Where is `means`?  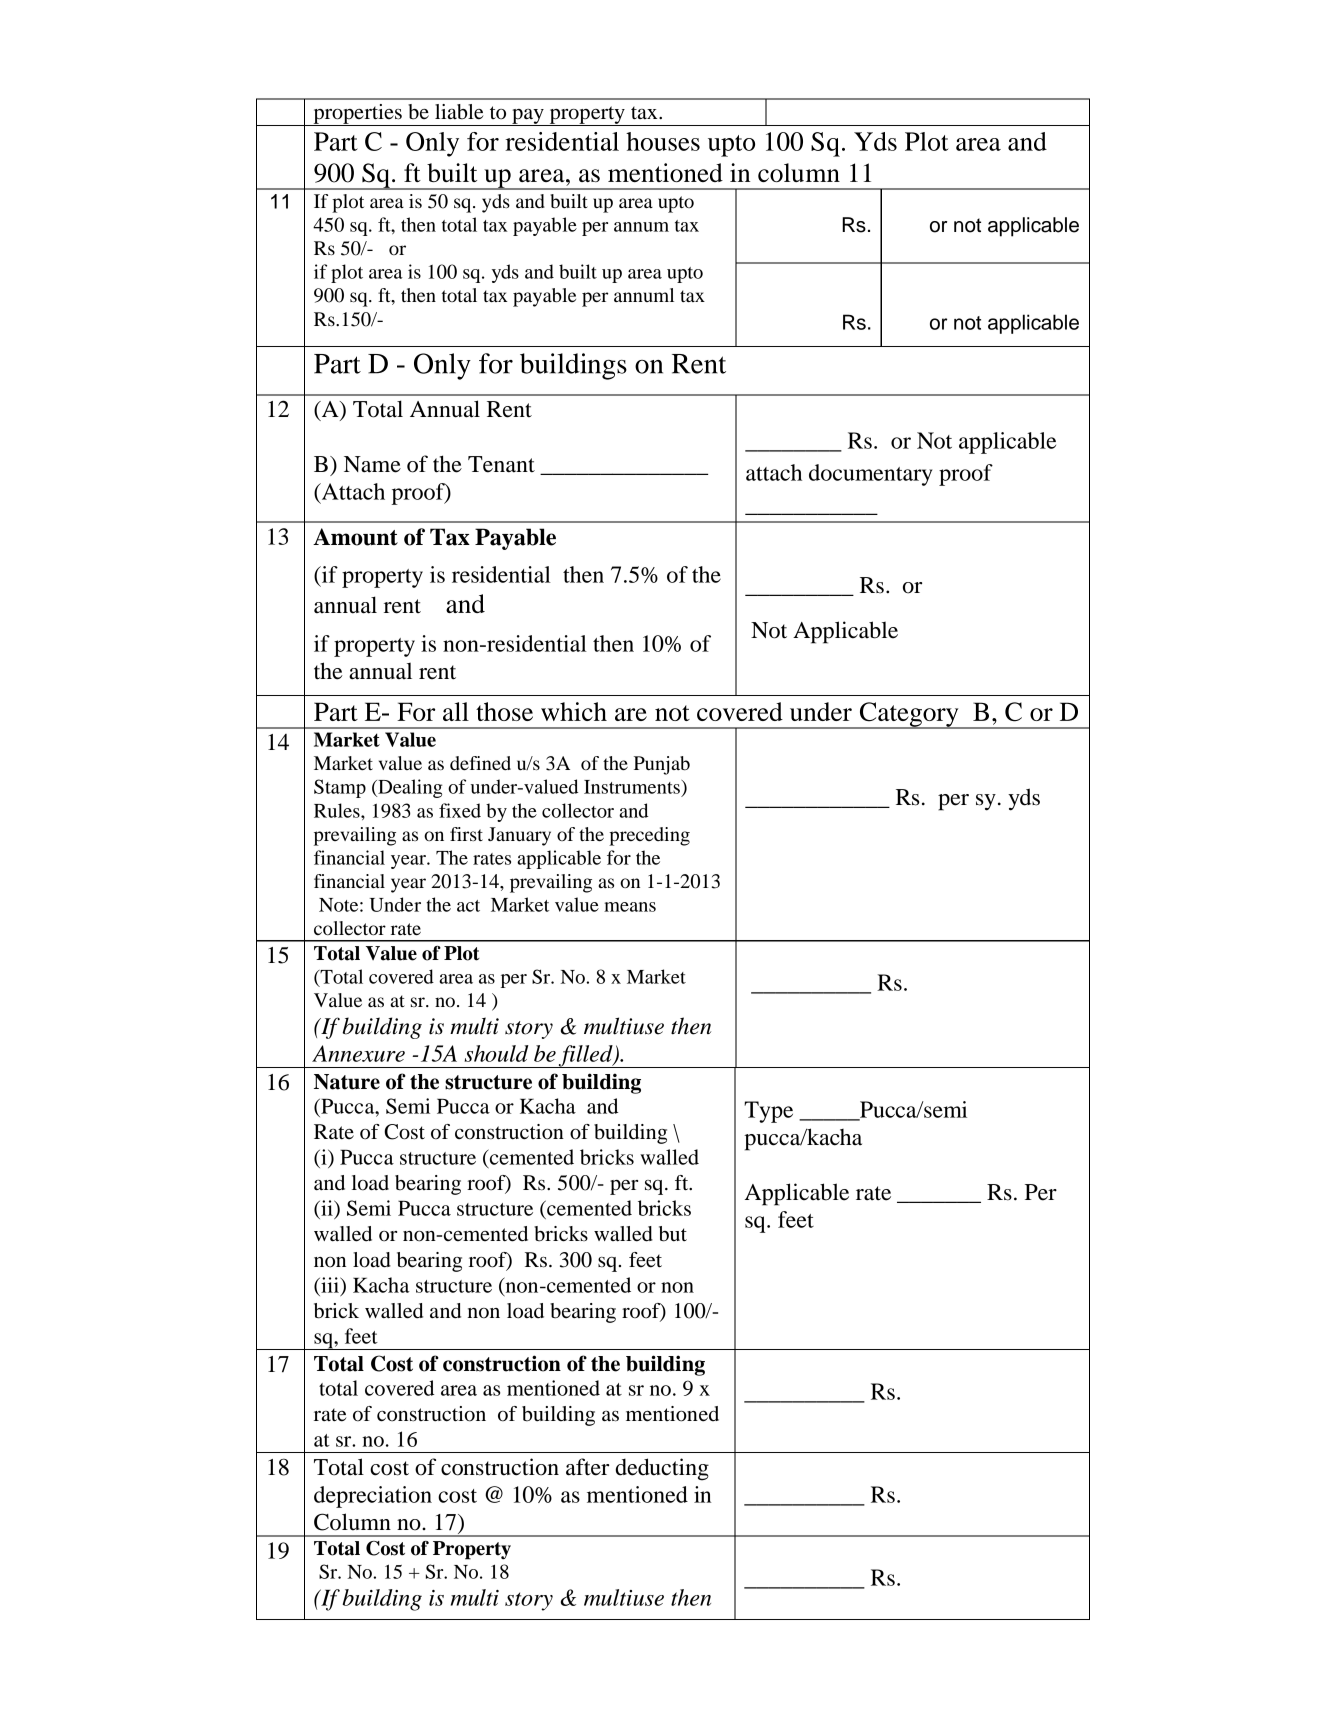 means is located at coordinates (630, 907).
